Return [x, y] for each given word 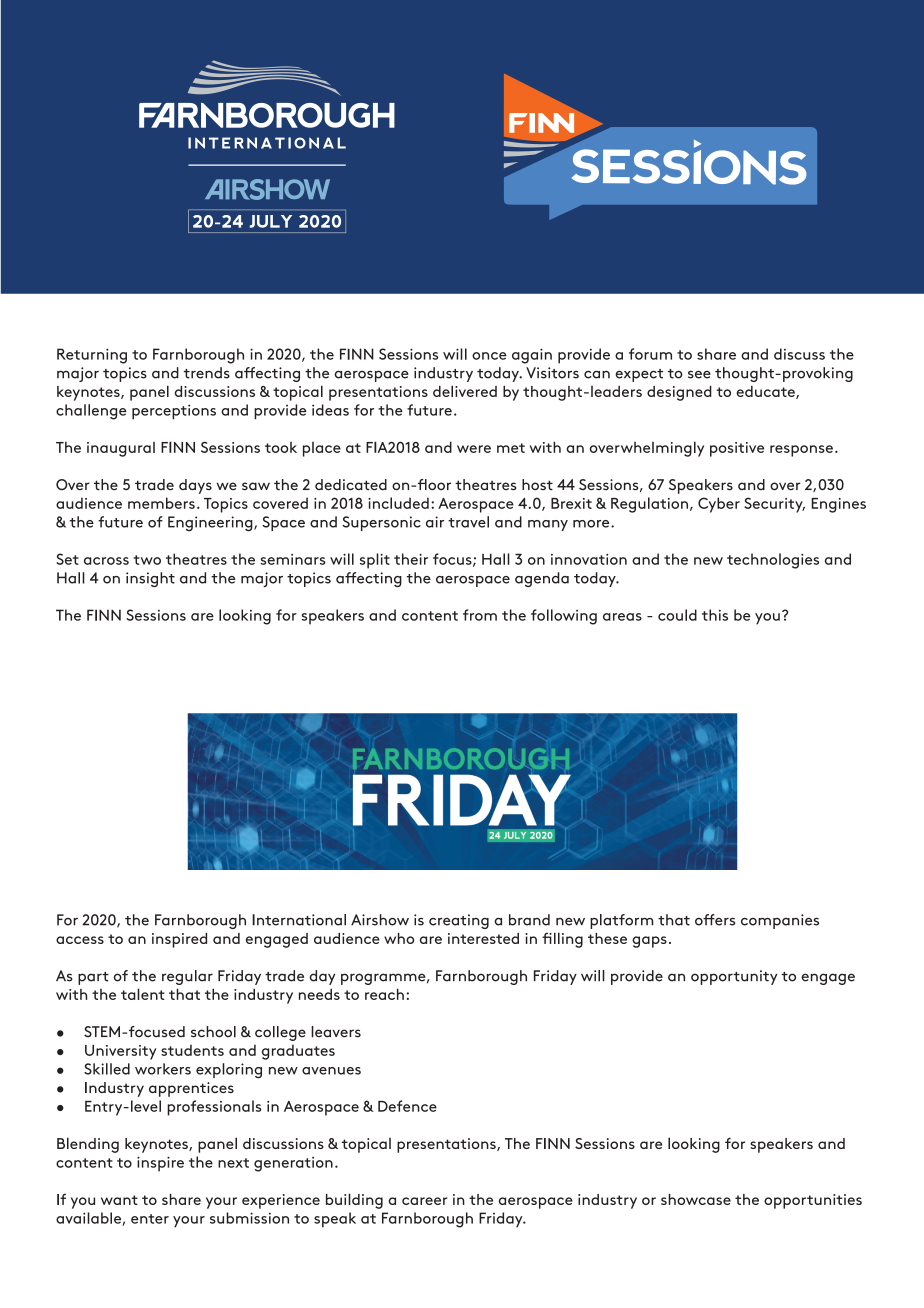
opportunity [734, 977]
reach [384, 994]
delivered [465, 391]
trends [207, 373]
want [119, 1200]
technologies [773, 561]
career [424, 1201]
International [299, 920]
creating [459, 921]
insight [150, 579]
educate [766, 392]
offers [715, 920]
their [411, 559]
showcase [696, 1199]
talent [143, 994]
